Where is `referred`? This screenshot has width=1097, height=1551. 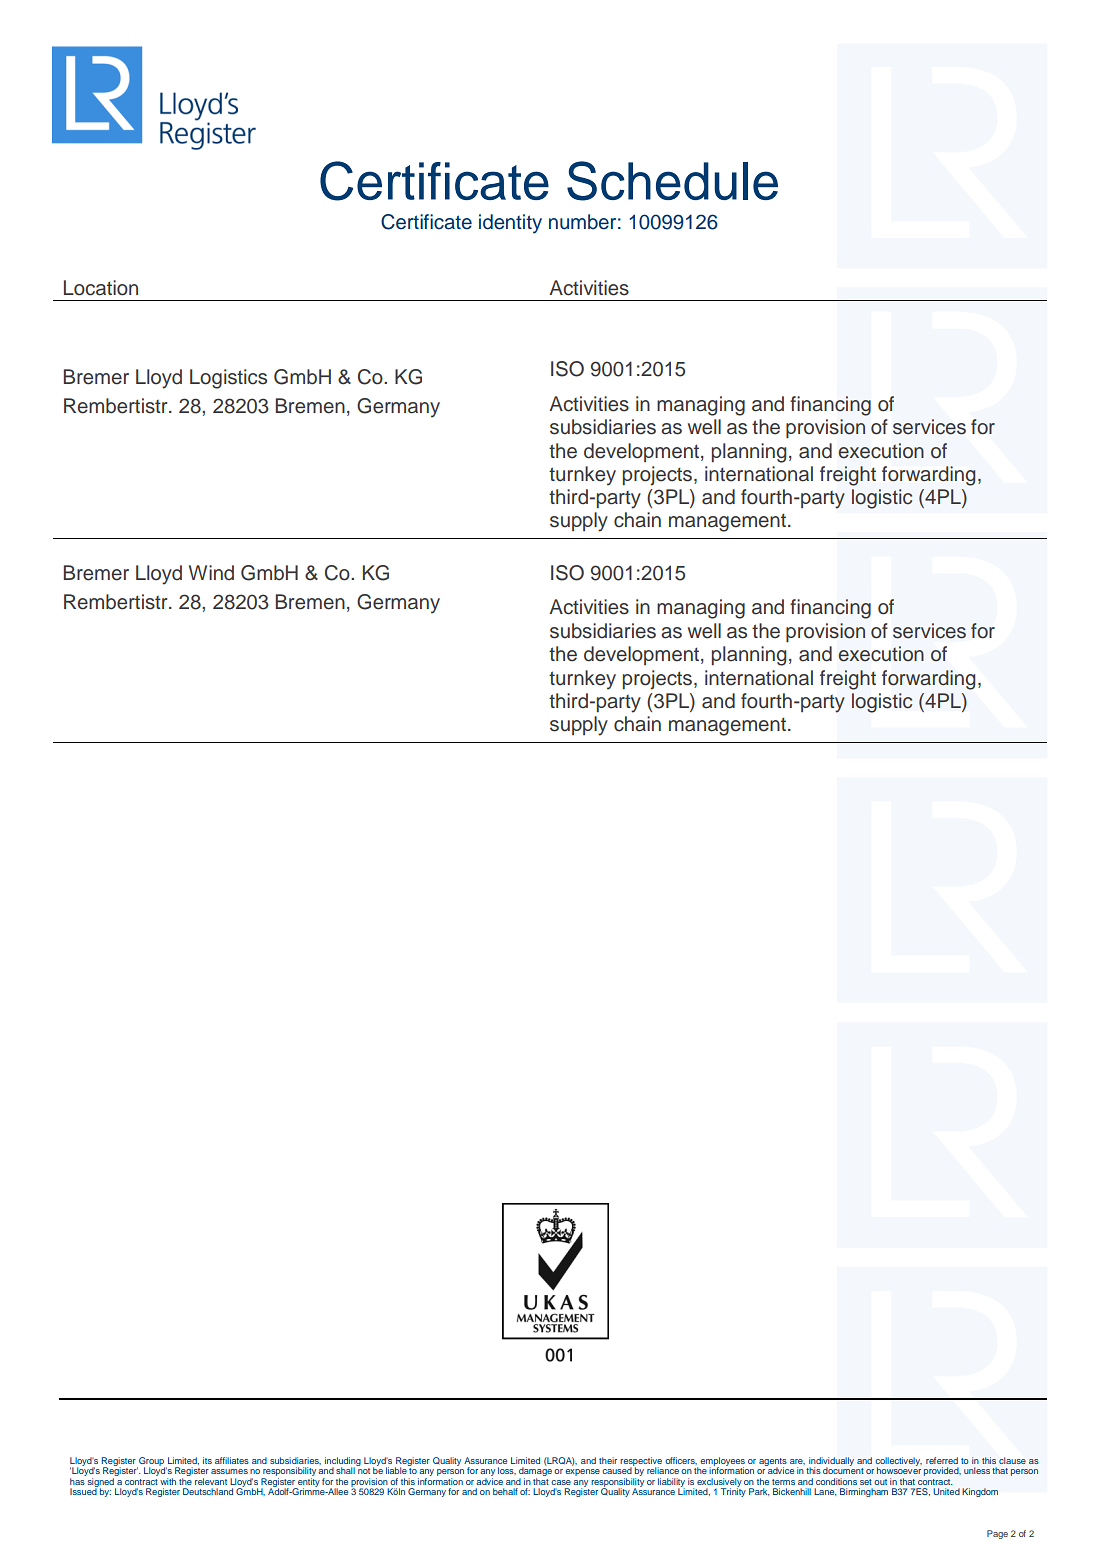 referred is located at coordinates (942, 1460).
